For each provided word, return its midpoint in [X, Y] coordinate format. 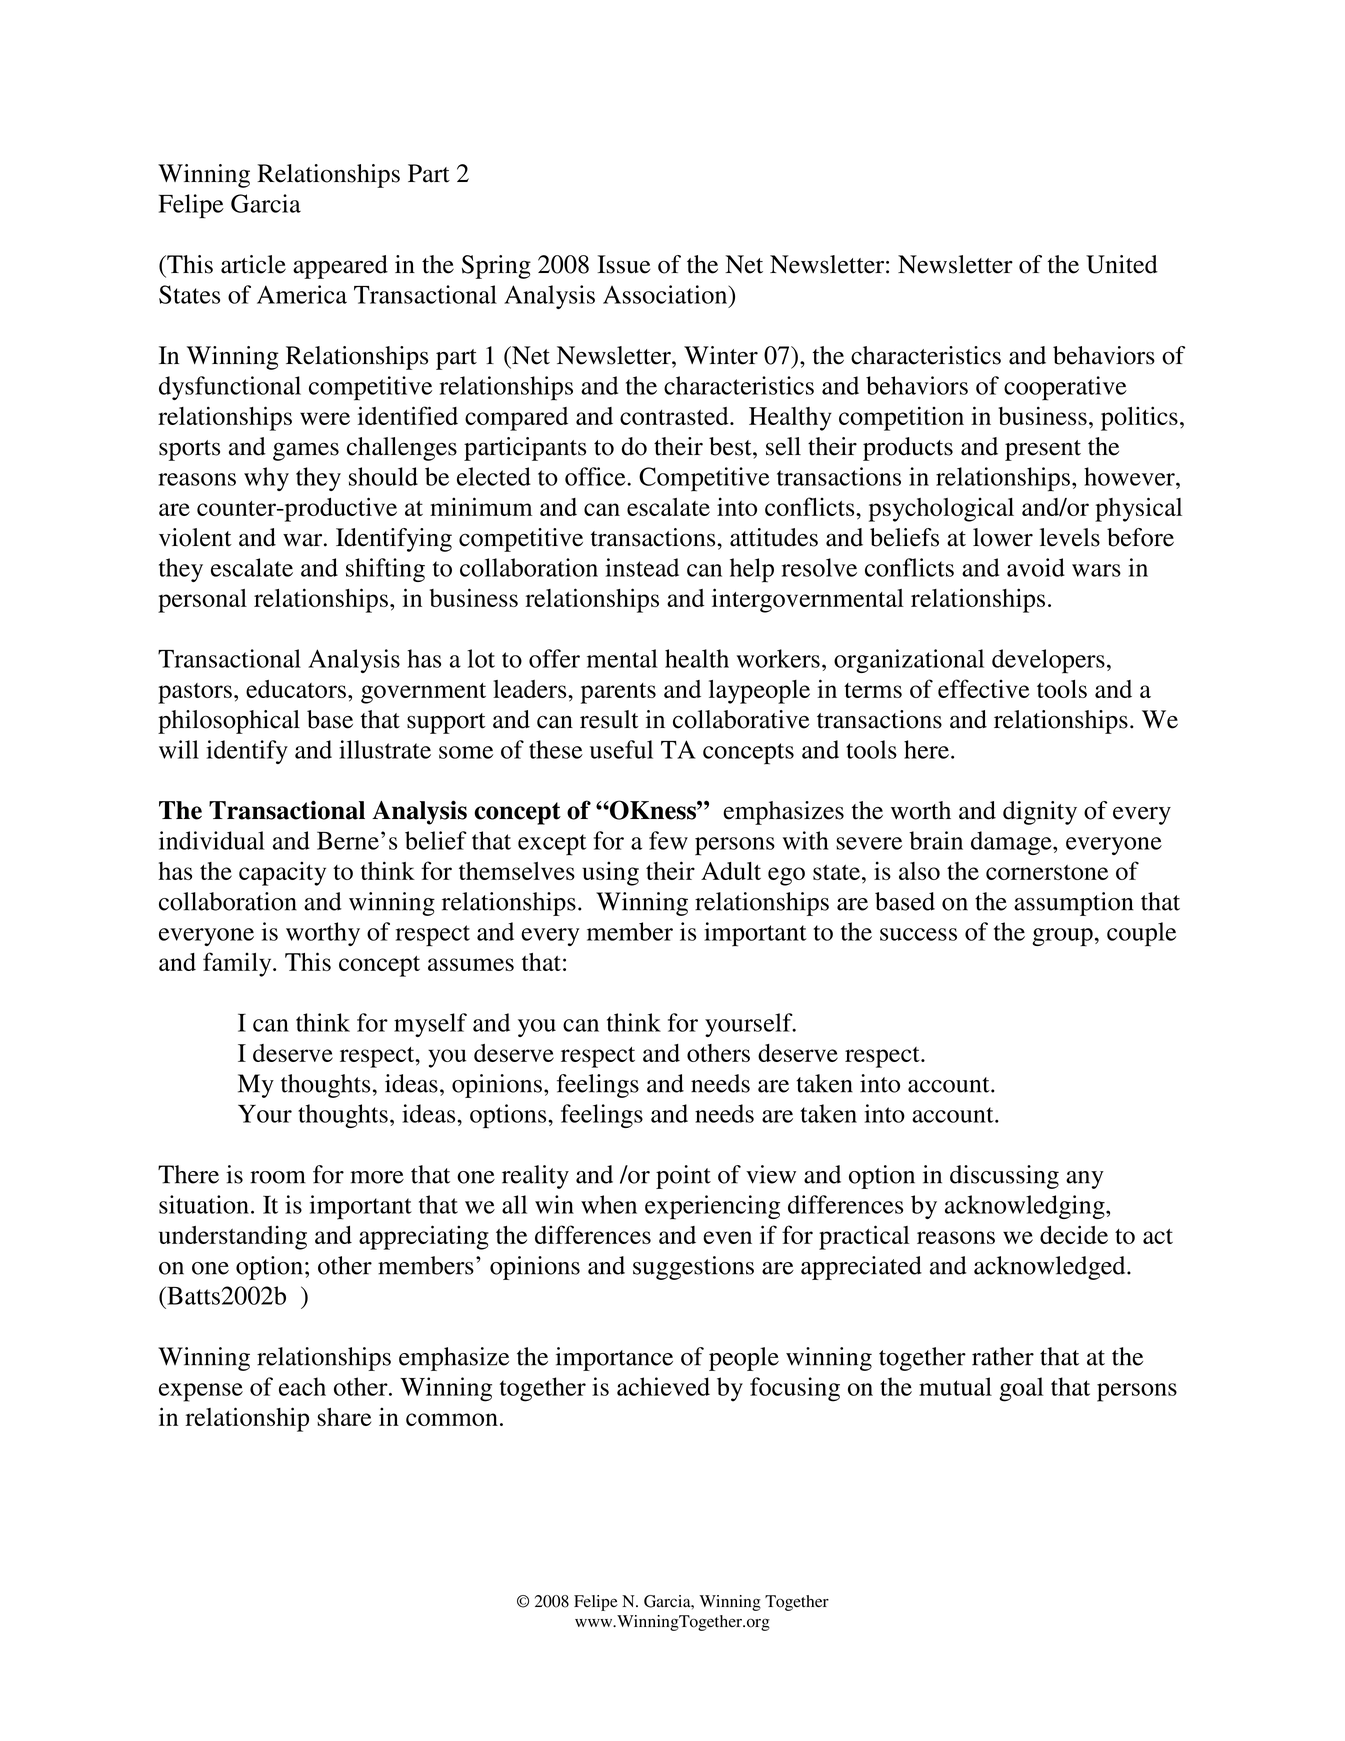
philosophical [229, 722]
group [1062, 937]
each [302, 1386]
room [278, 1177]
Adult [731, 871]
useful [621, 749]
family [238, 964]
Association [666, 294]
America [302, 294]
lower [1003, 537]
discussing [1004, 1177]
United [1122, 264]
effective [983, 688]
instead [642, 567]
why [266, 479]
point [683, 1177]
